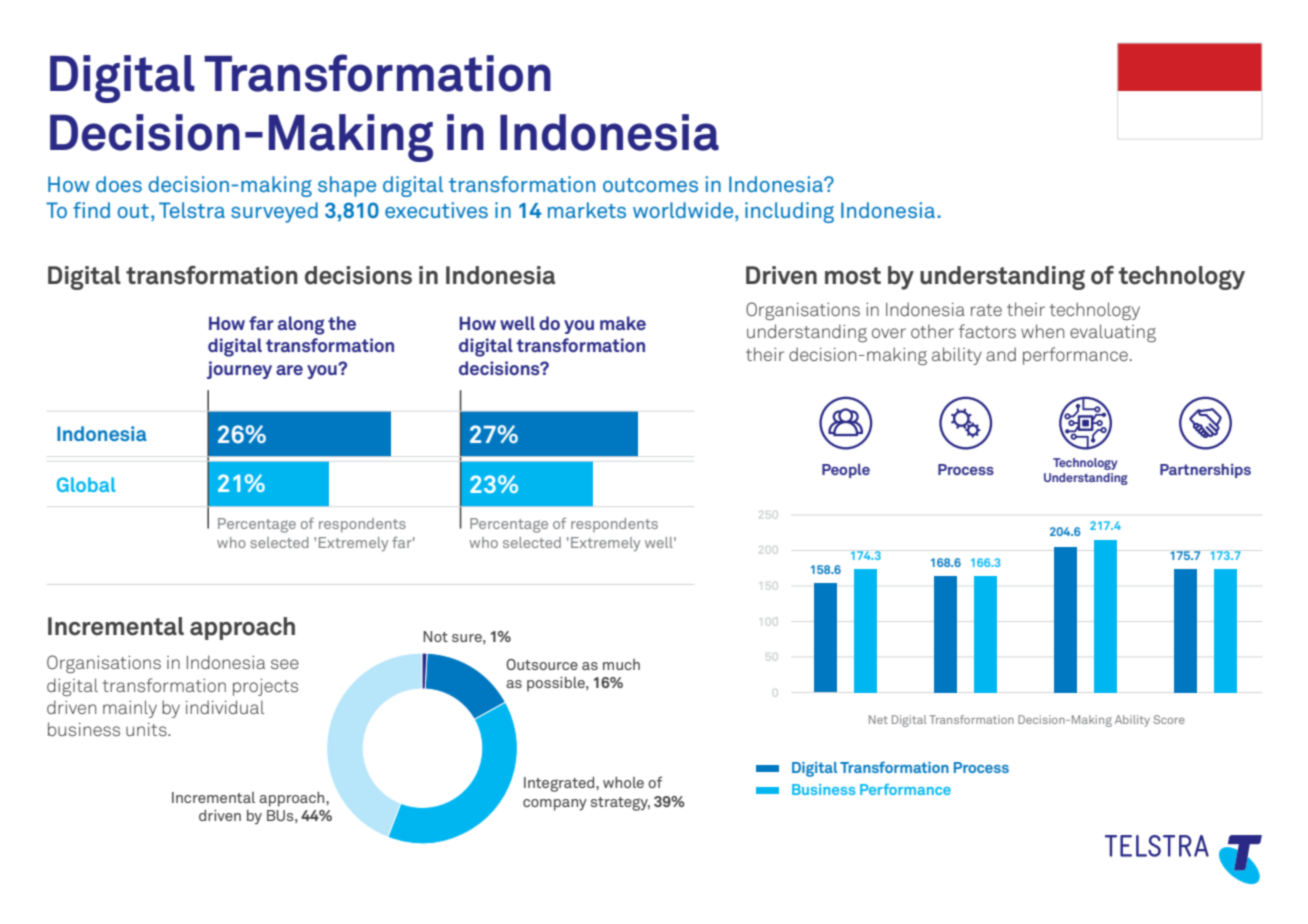 The height and width of the page is (924, 1308). Describe the element at coordinates (684, 211) in the page. I see `worldwide` at that location.
